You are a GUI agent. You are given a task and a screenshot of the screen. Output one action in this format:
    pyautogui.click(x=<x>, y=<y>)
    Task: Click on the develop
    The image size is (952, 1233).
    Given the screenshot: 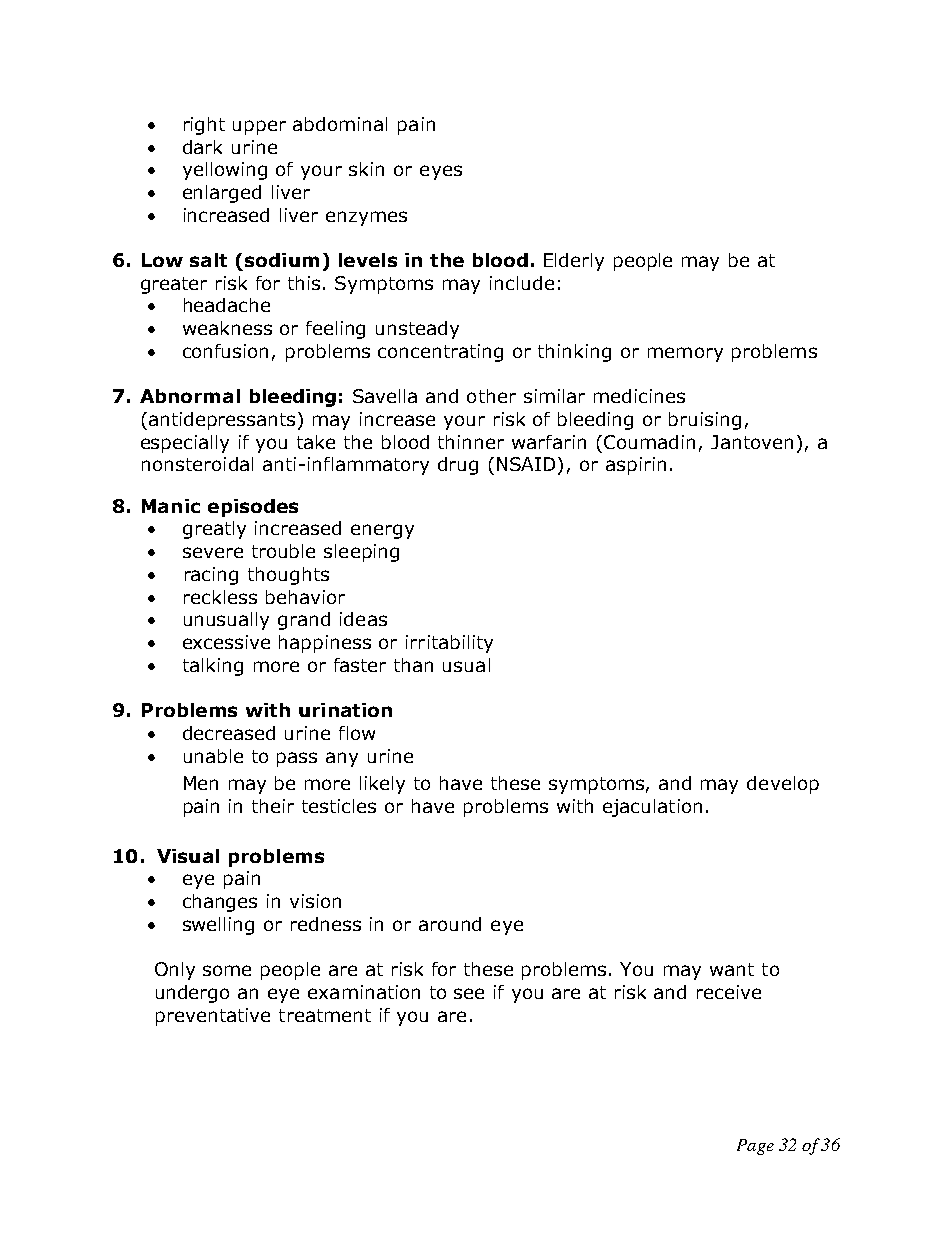 What is the action you would take?
    pyautogui.click(x=783, y=785)
